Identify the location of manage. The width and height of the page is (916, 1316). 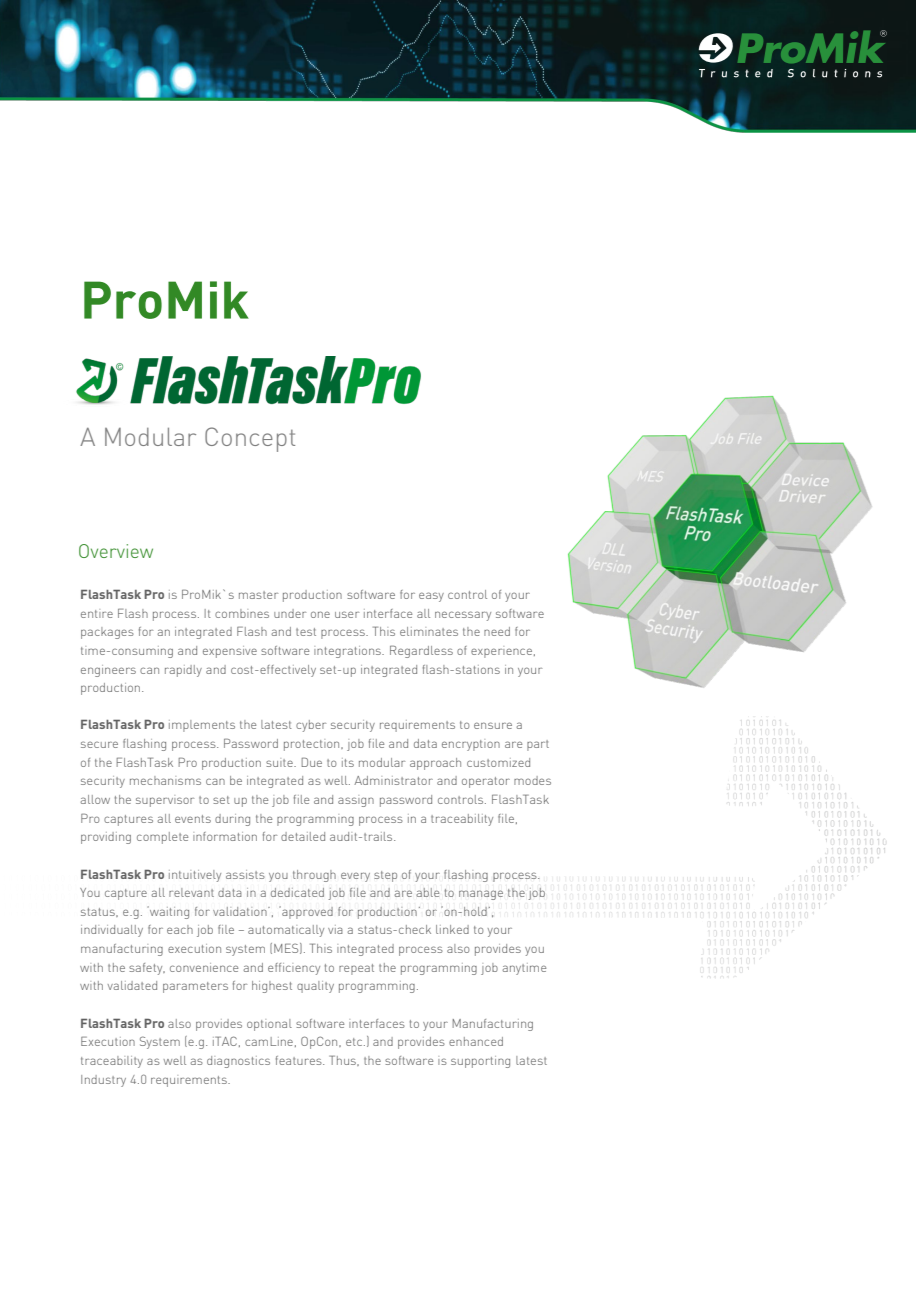
(481, 895).
